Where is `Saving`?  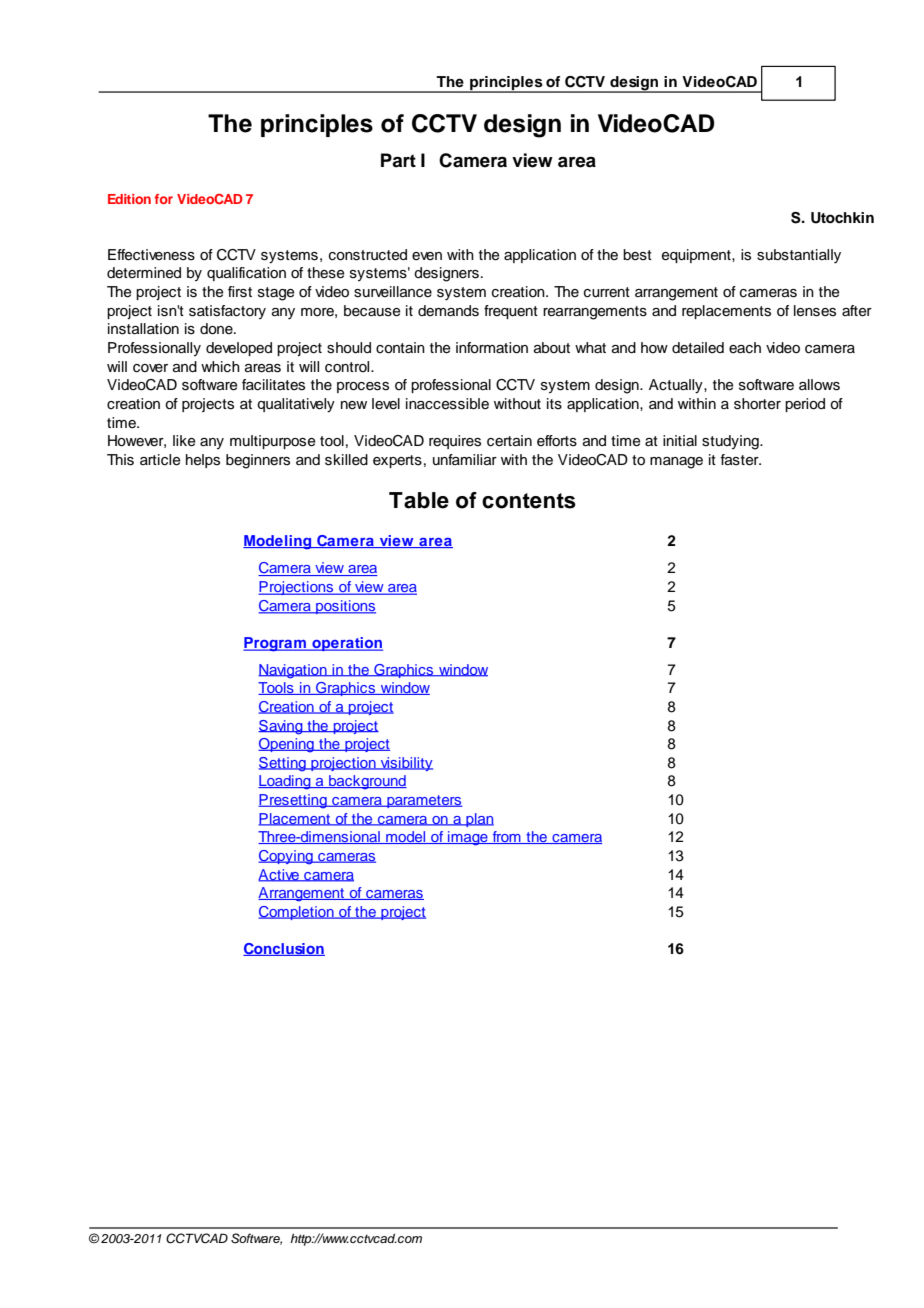
Saving is located at coordinates (281, 727).
